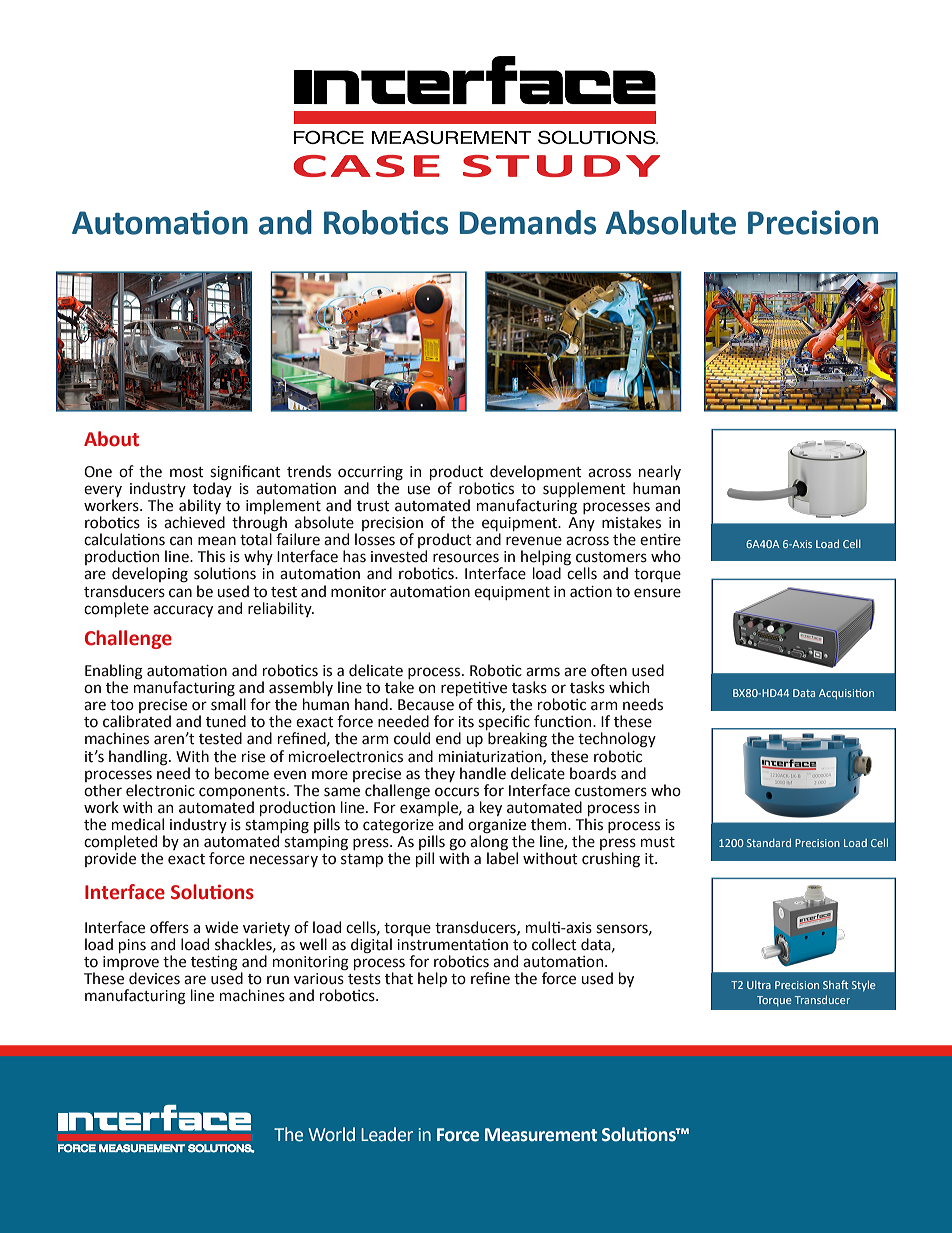 The width and height of the screenshot is (952, 1233). What do you see at coordinates (332, 1134) in the screenshot?
I see `World` at bounding box center [332, 1134].
